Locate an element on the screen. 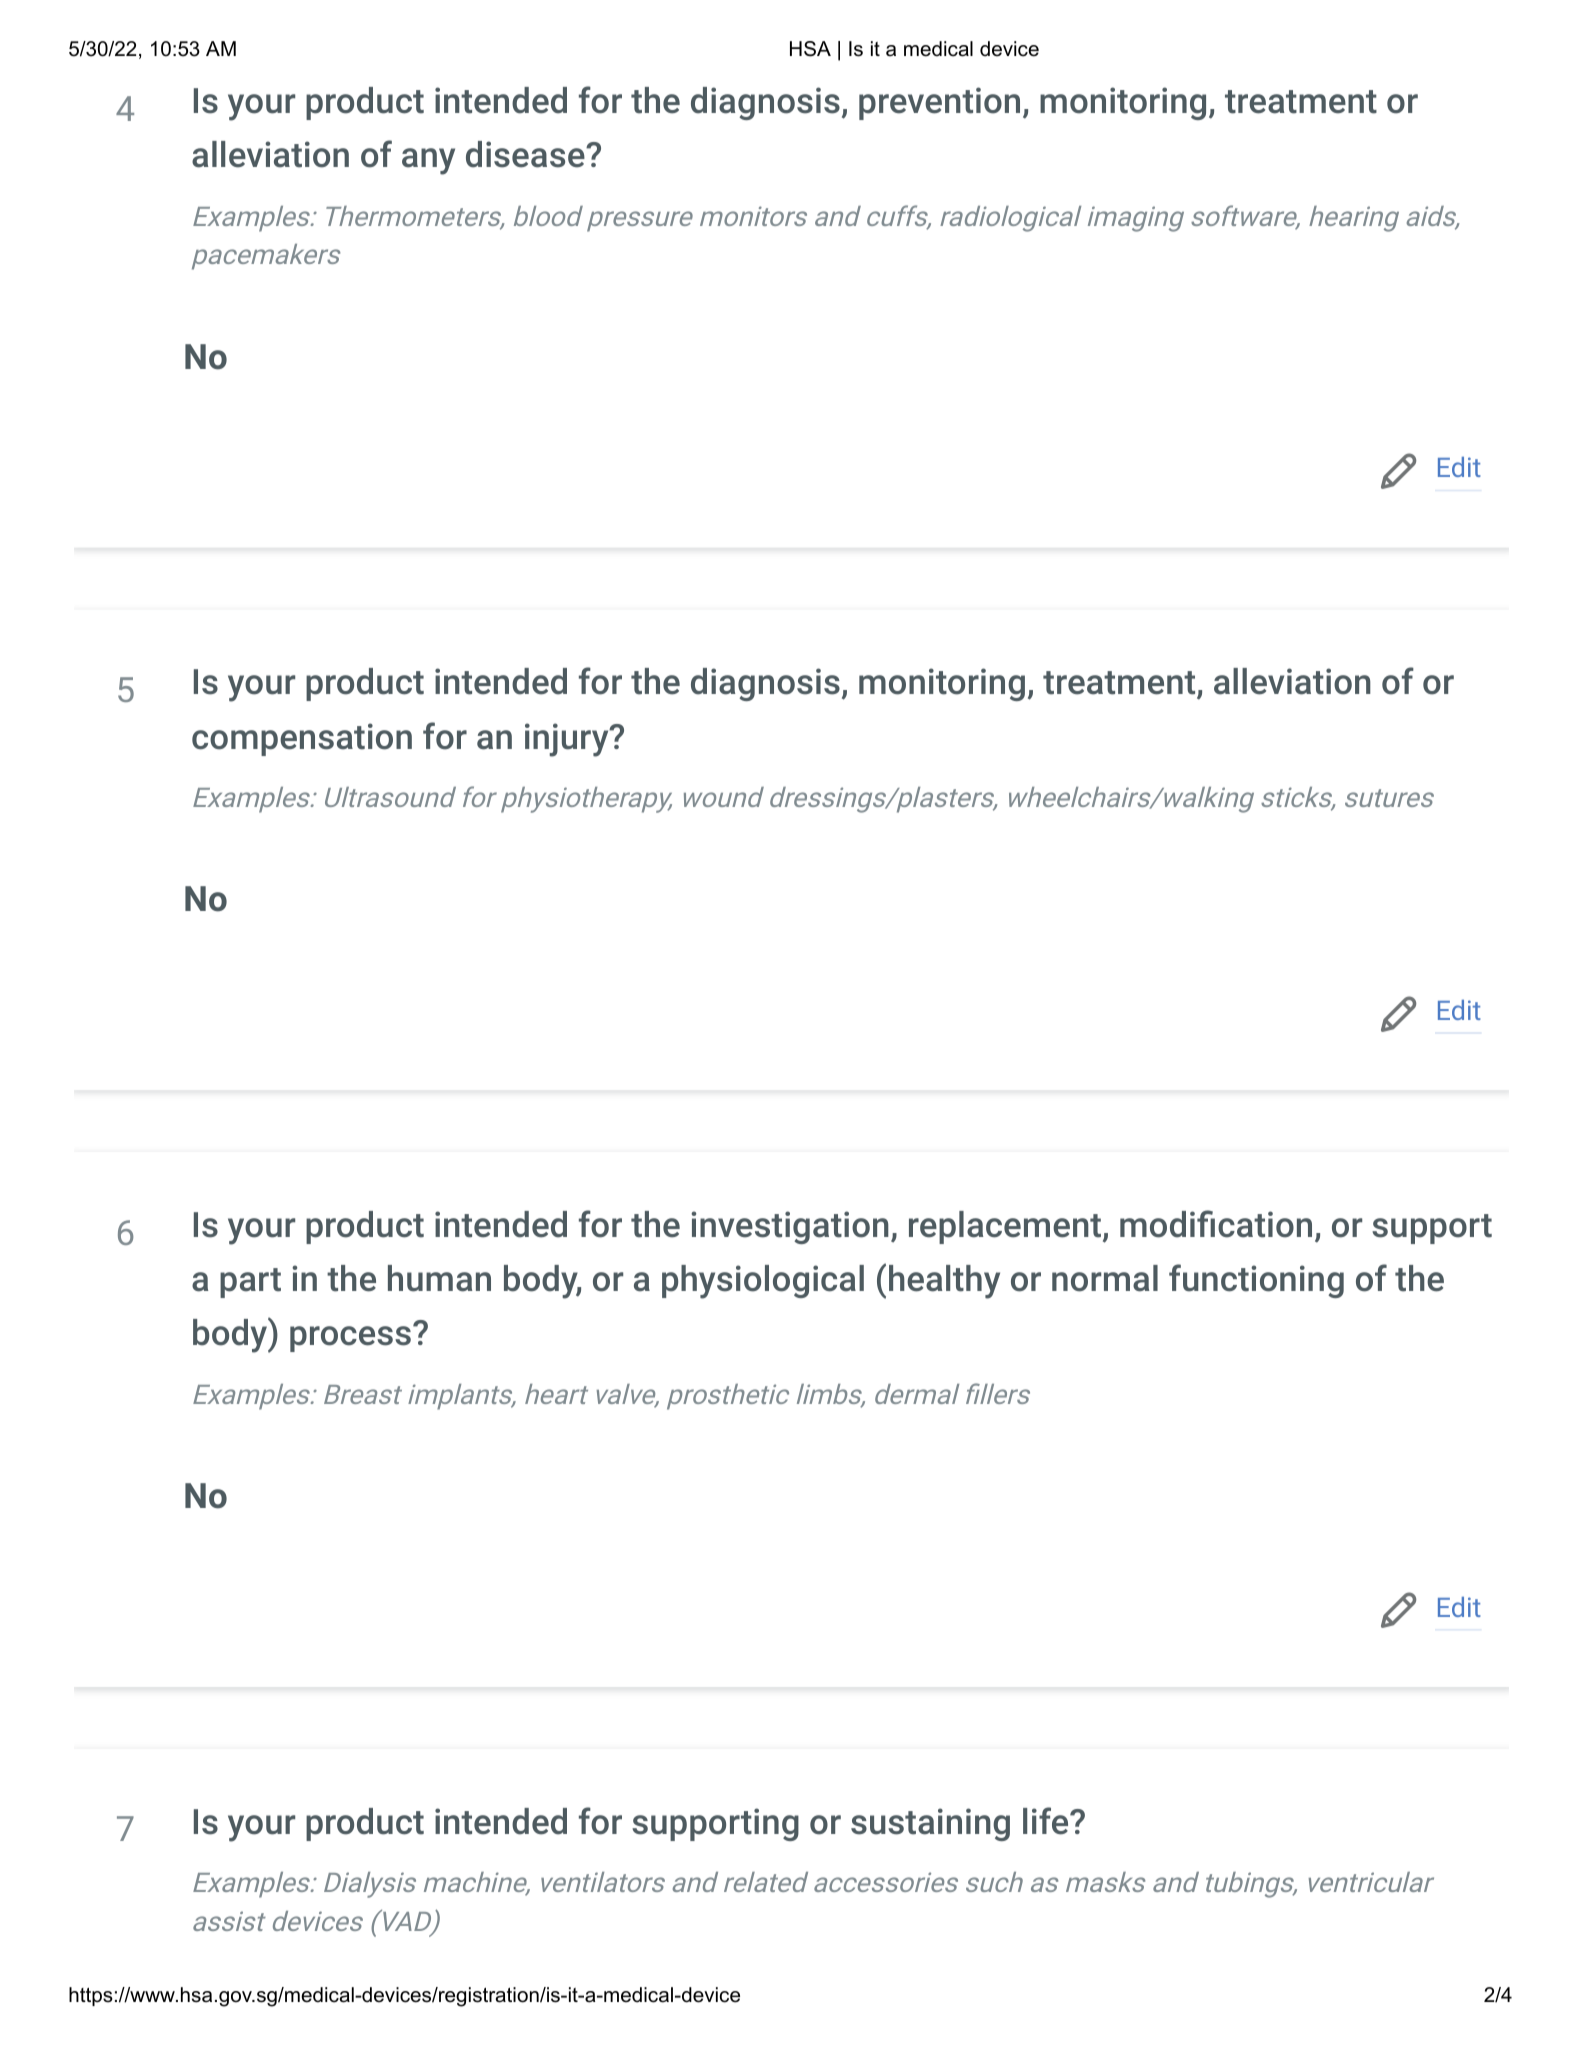 The width and height of the screenshot is (1581, 2046). investigation is located at coordinates (790, 1227).
